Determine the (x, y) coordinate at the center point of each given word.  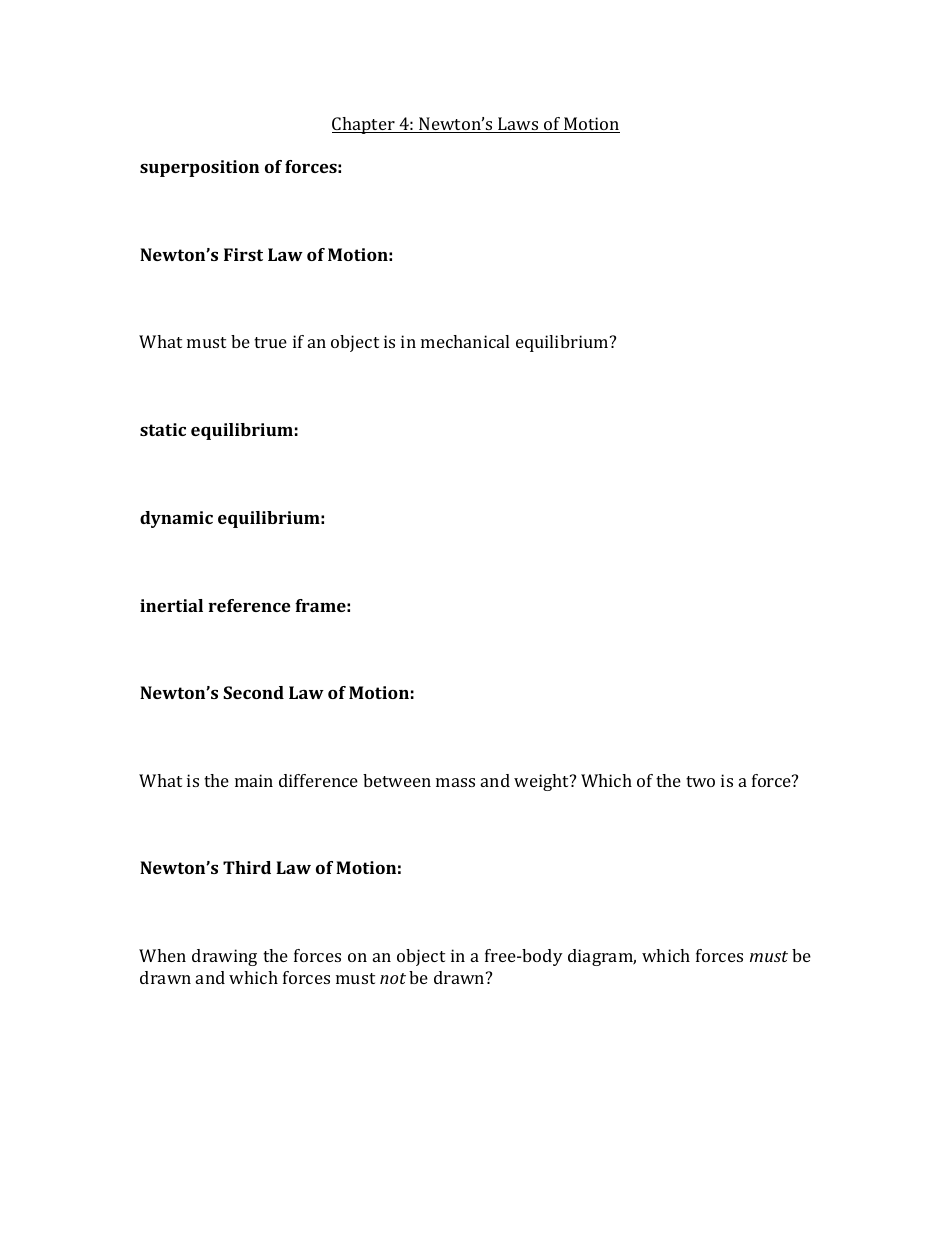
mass (455, 782)
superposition (199, 168)
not (393, 978)
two (700, 781)
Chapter (364, 125)
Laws (518, 125)
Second (253, 692)
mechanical (465, 341)
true (270, 342)
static (163, 429)
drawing (224, 957)
